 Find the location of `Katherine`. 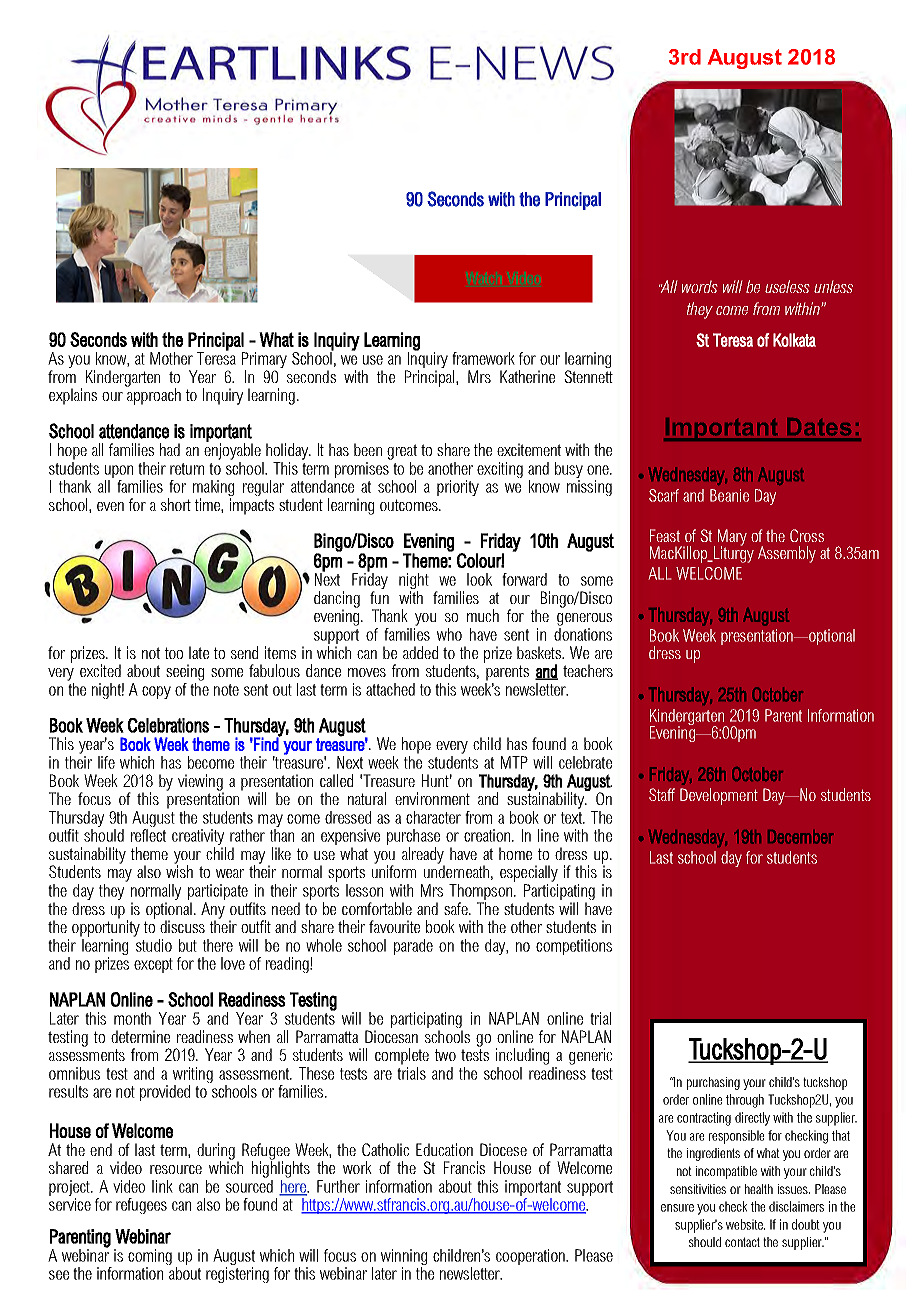

Katherine is located at coordinates (527, 376).
